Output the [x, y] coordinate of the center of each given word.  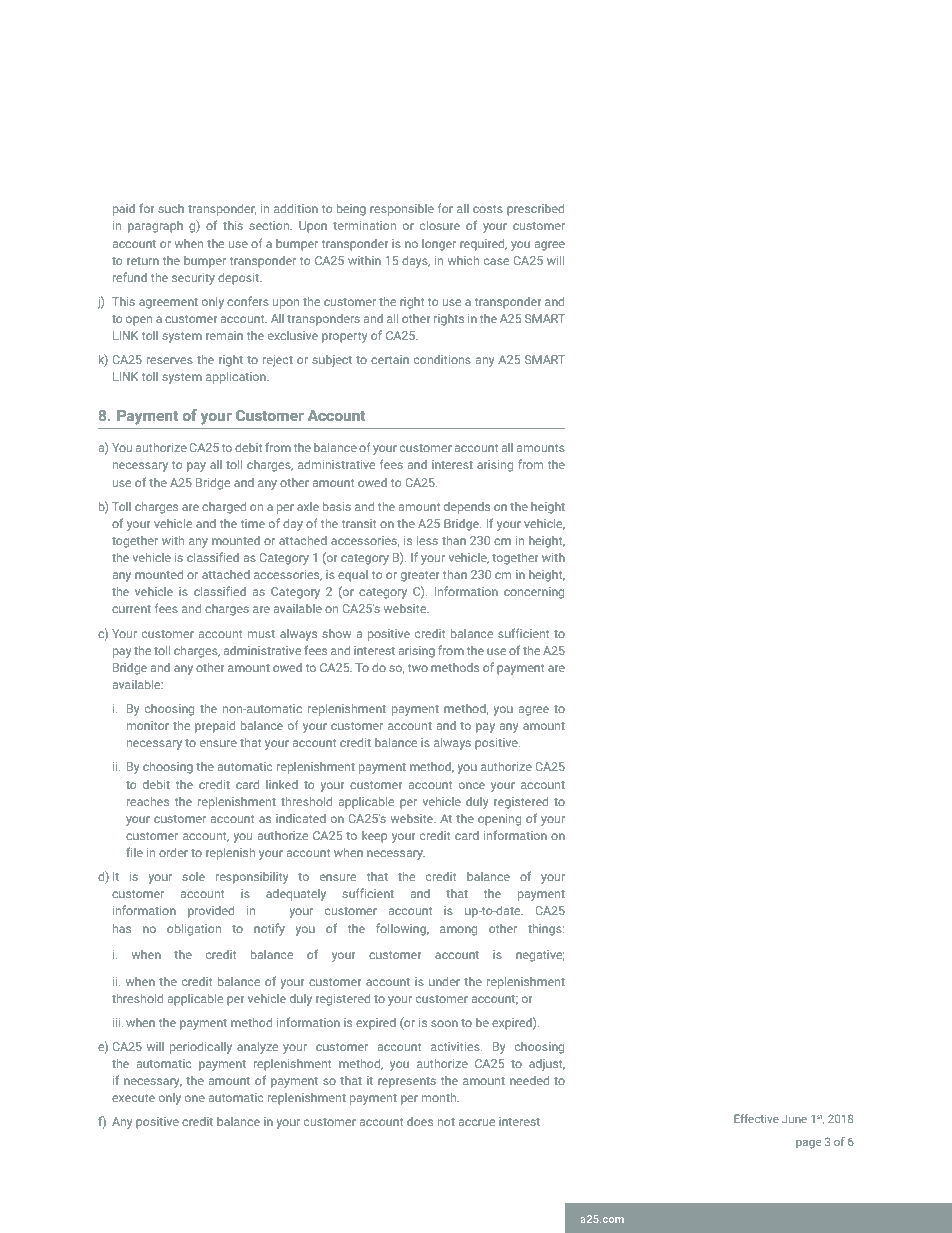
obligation [194, 930]
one [195, 1098]
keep [374, 837]
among [458, 931]
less [427, 540]
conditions [442, 359]
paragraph [155, 227]
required [483, 245]
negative [540, 956]
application [237, 378]
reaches [148, 801]
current [131, 609]
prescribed [535, 210]
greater [420, 576]
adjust [547, 1065]
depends [467, 508]
